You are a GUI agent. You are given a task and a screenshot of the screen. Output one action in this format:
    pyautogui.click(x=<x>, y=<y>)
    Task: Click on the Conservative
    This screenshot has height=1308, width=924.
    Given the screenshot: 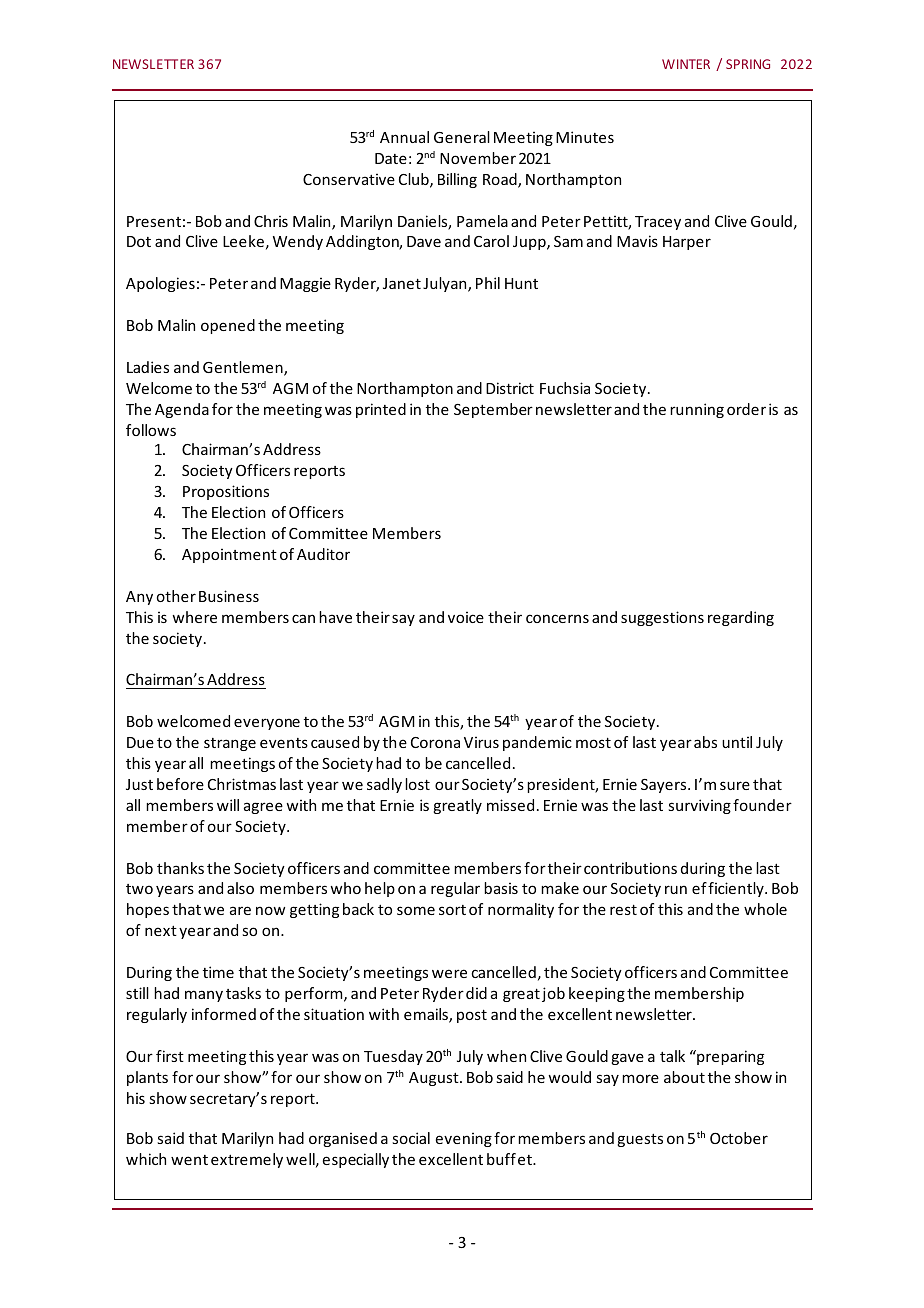 What is the action you would take?
    pyautogui.click(x=349, y=179)
